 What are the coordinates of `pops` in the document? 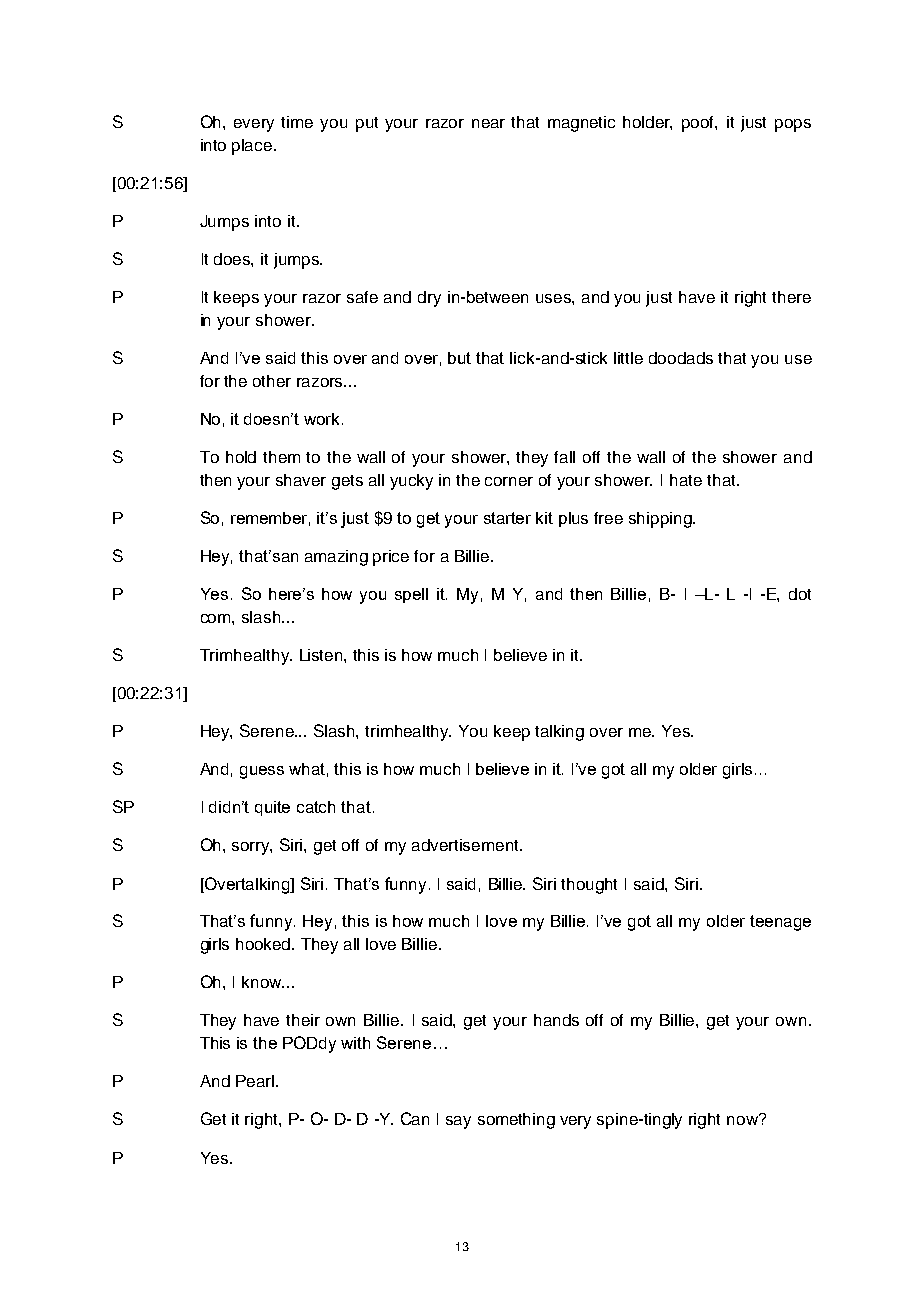 It's located at (793, 125).
